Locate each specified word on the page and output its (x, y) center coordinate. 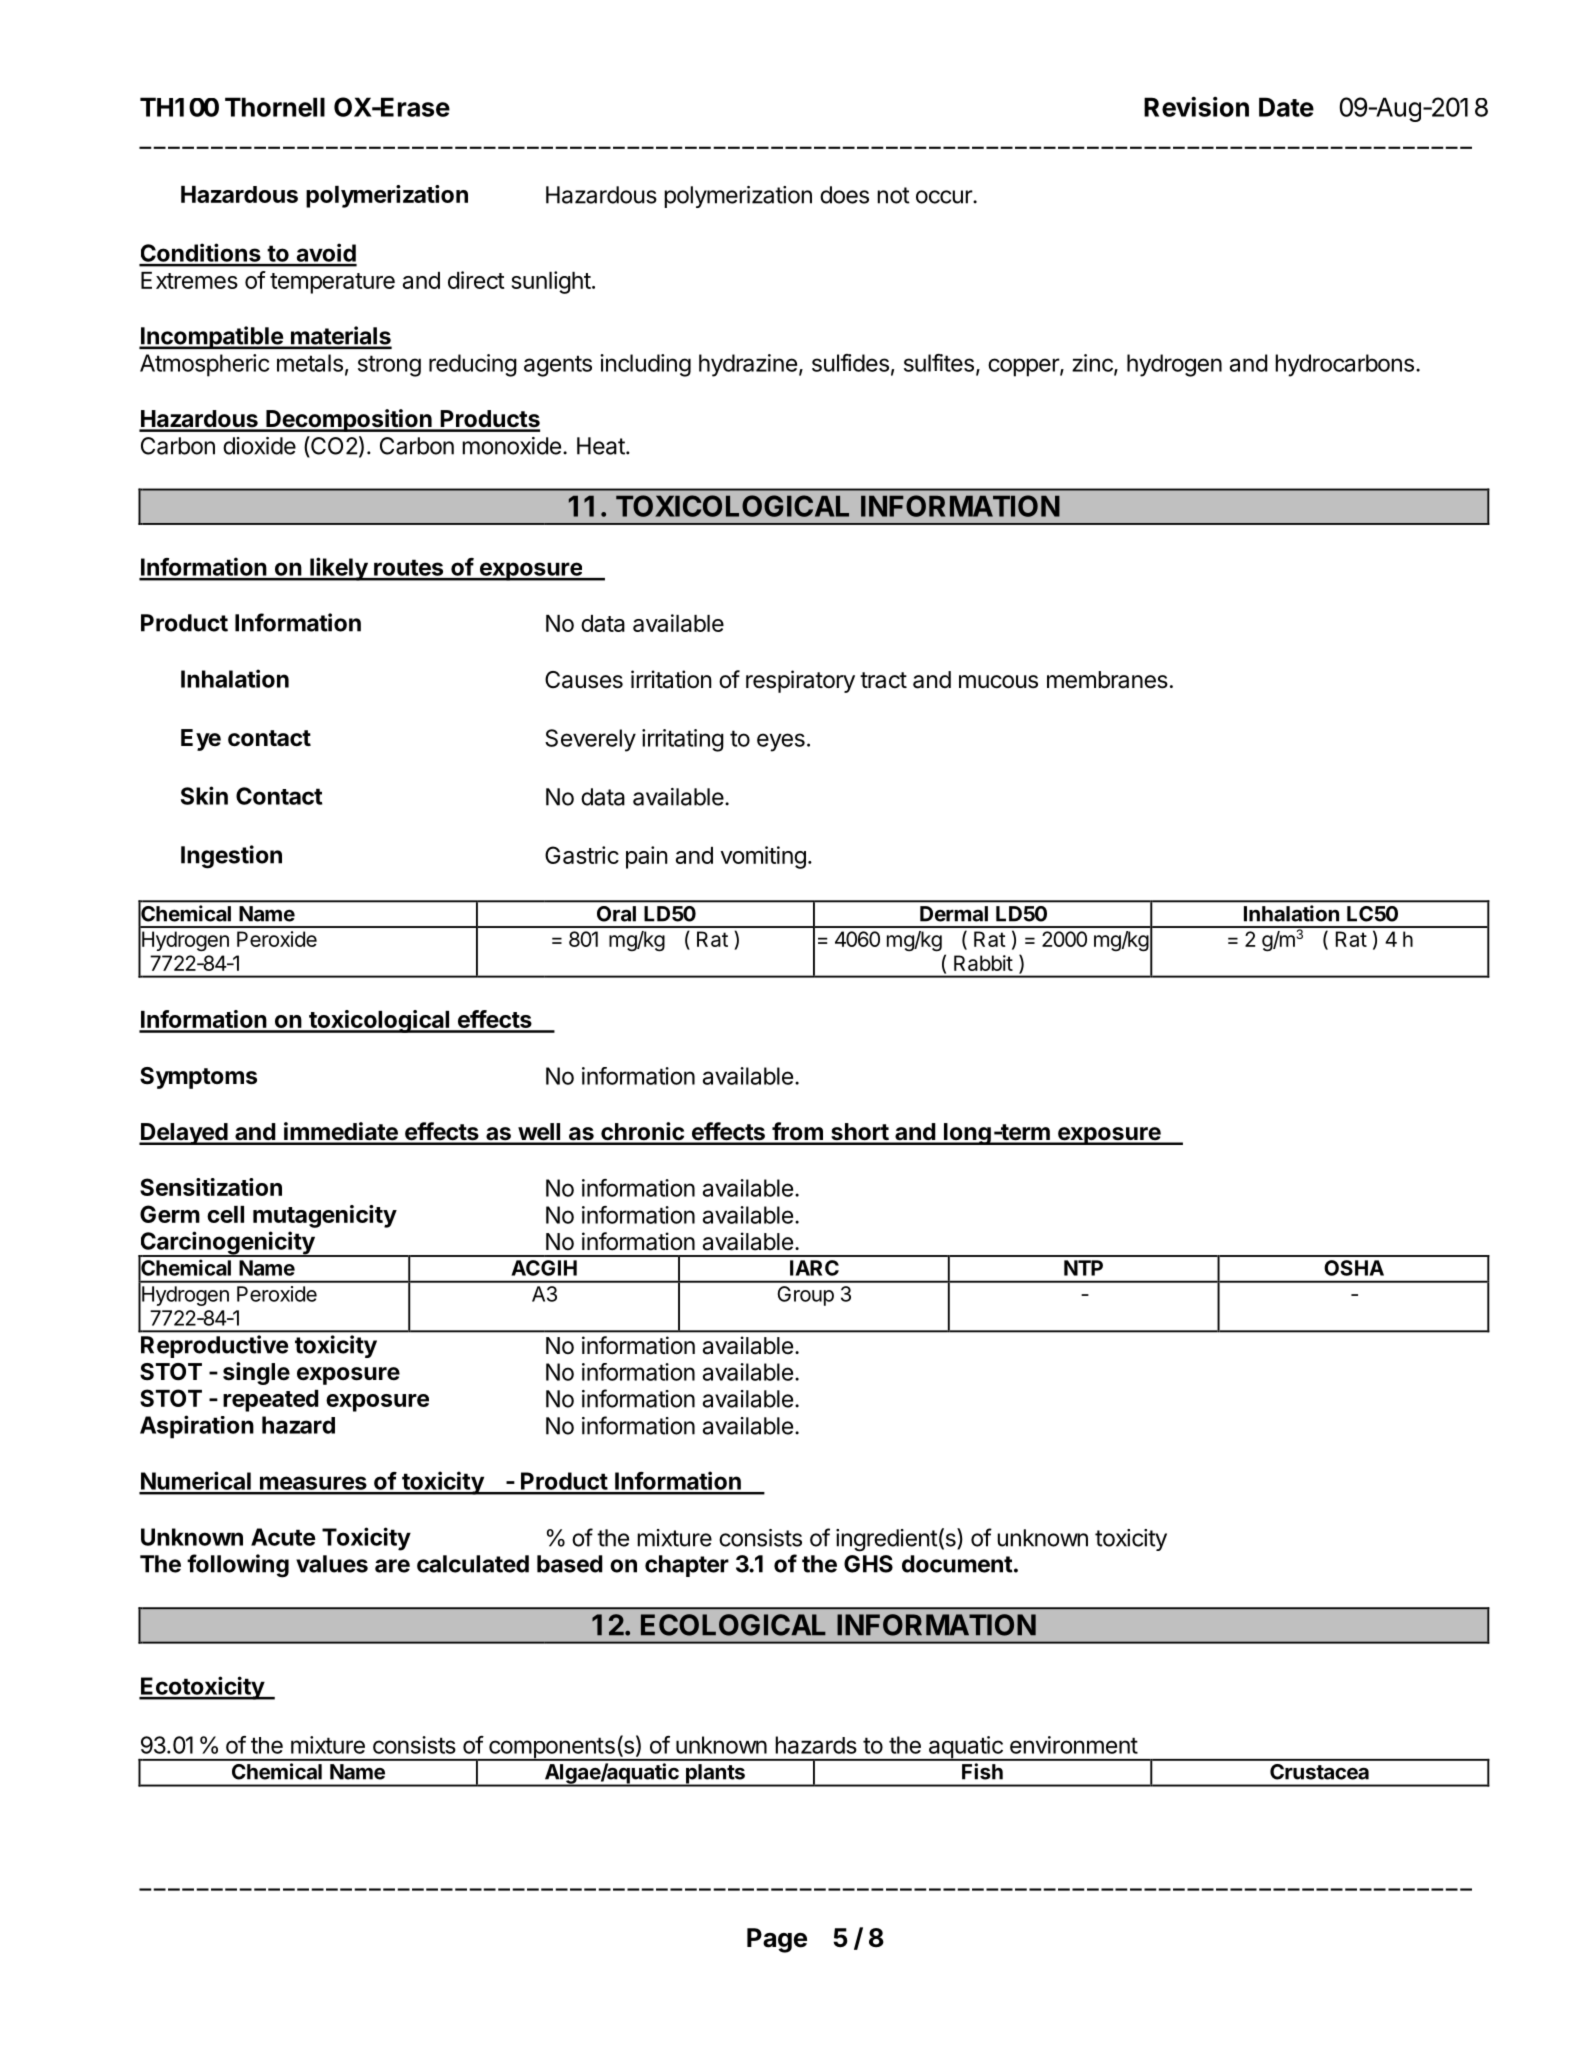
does (844, 195)
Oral (616, 914)
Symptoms (198, 1078)
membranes (1107, 680)
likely (338, 569)
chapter (687, 1566)
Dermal (954, 914)
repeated (271, 1401)
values (332, 1564)
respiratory (800, 681)
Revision (1196, 107)
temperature (332, 283)
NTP (1083, 1268)
